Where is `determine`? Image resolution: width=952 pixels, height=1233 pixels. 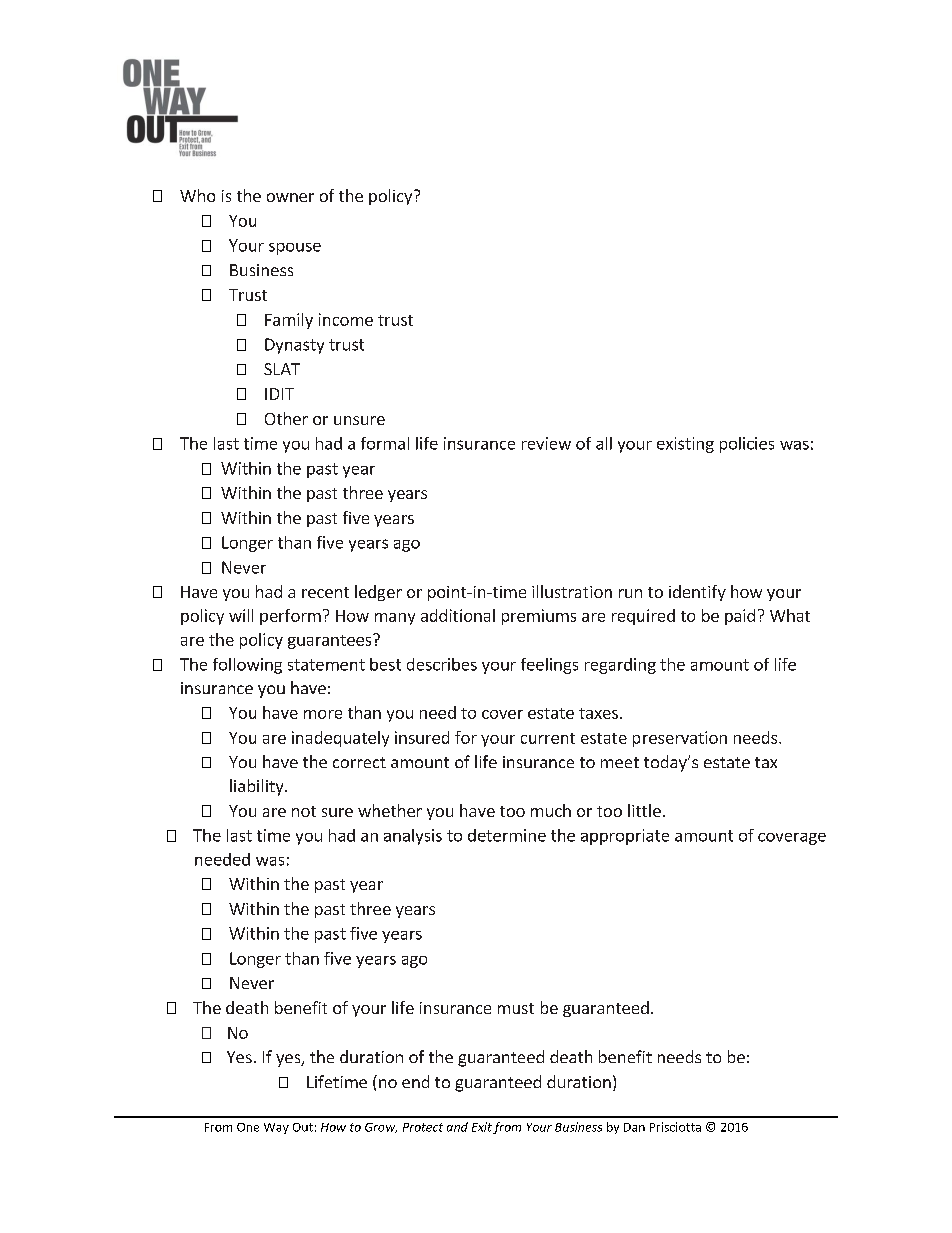
determine is located at coordinates (507, 835).
